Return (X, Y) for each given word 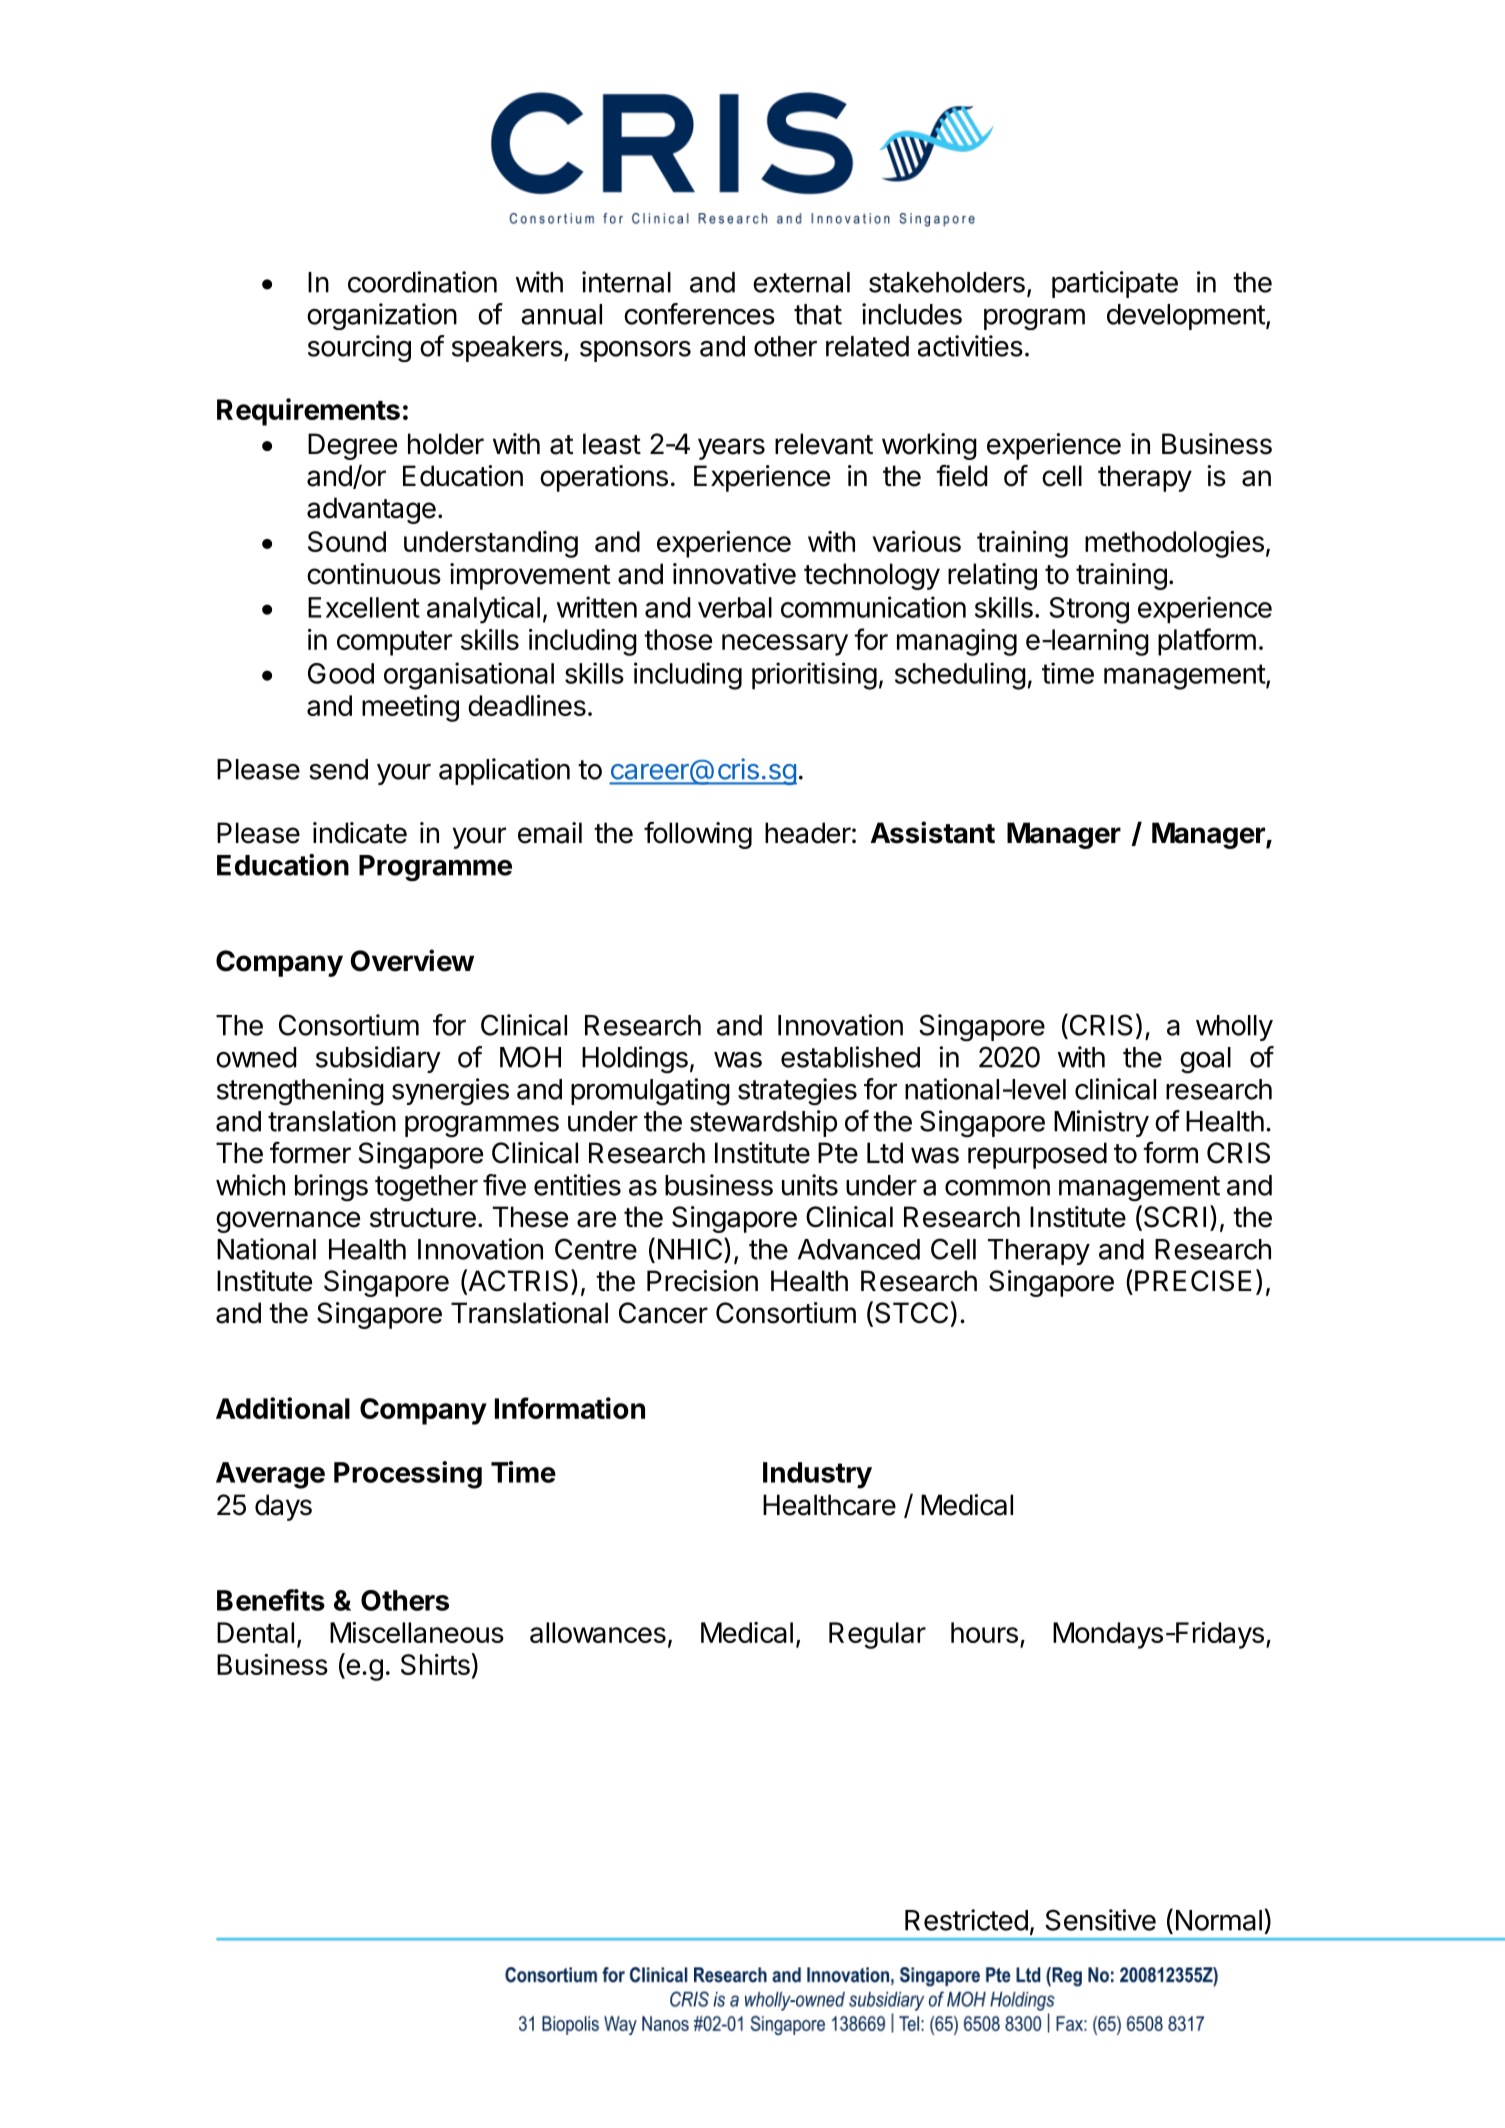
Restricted (966, 1920)
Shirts (436, 1664)
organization (382, 316)
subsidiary (378, 1059)
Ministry (1101, 1123)
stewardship (763, 1123)
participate (1115, 284)
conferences (699, 314)
